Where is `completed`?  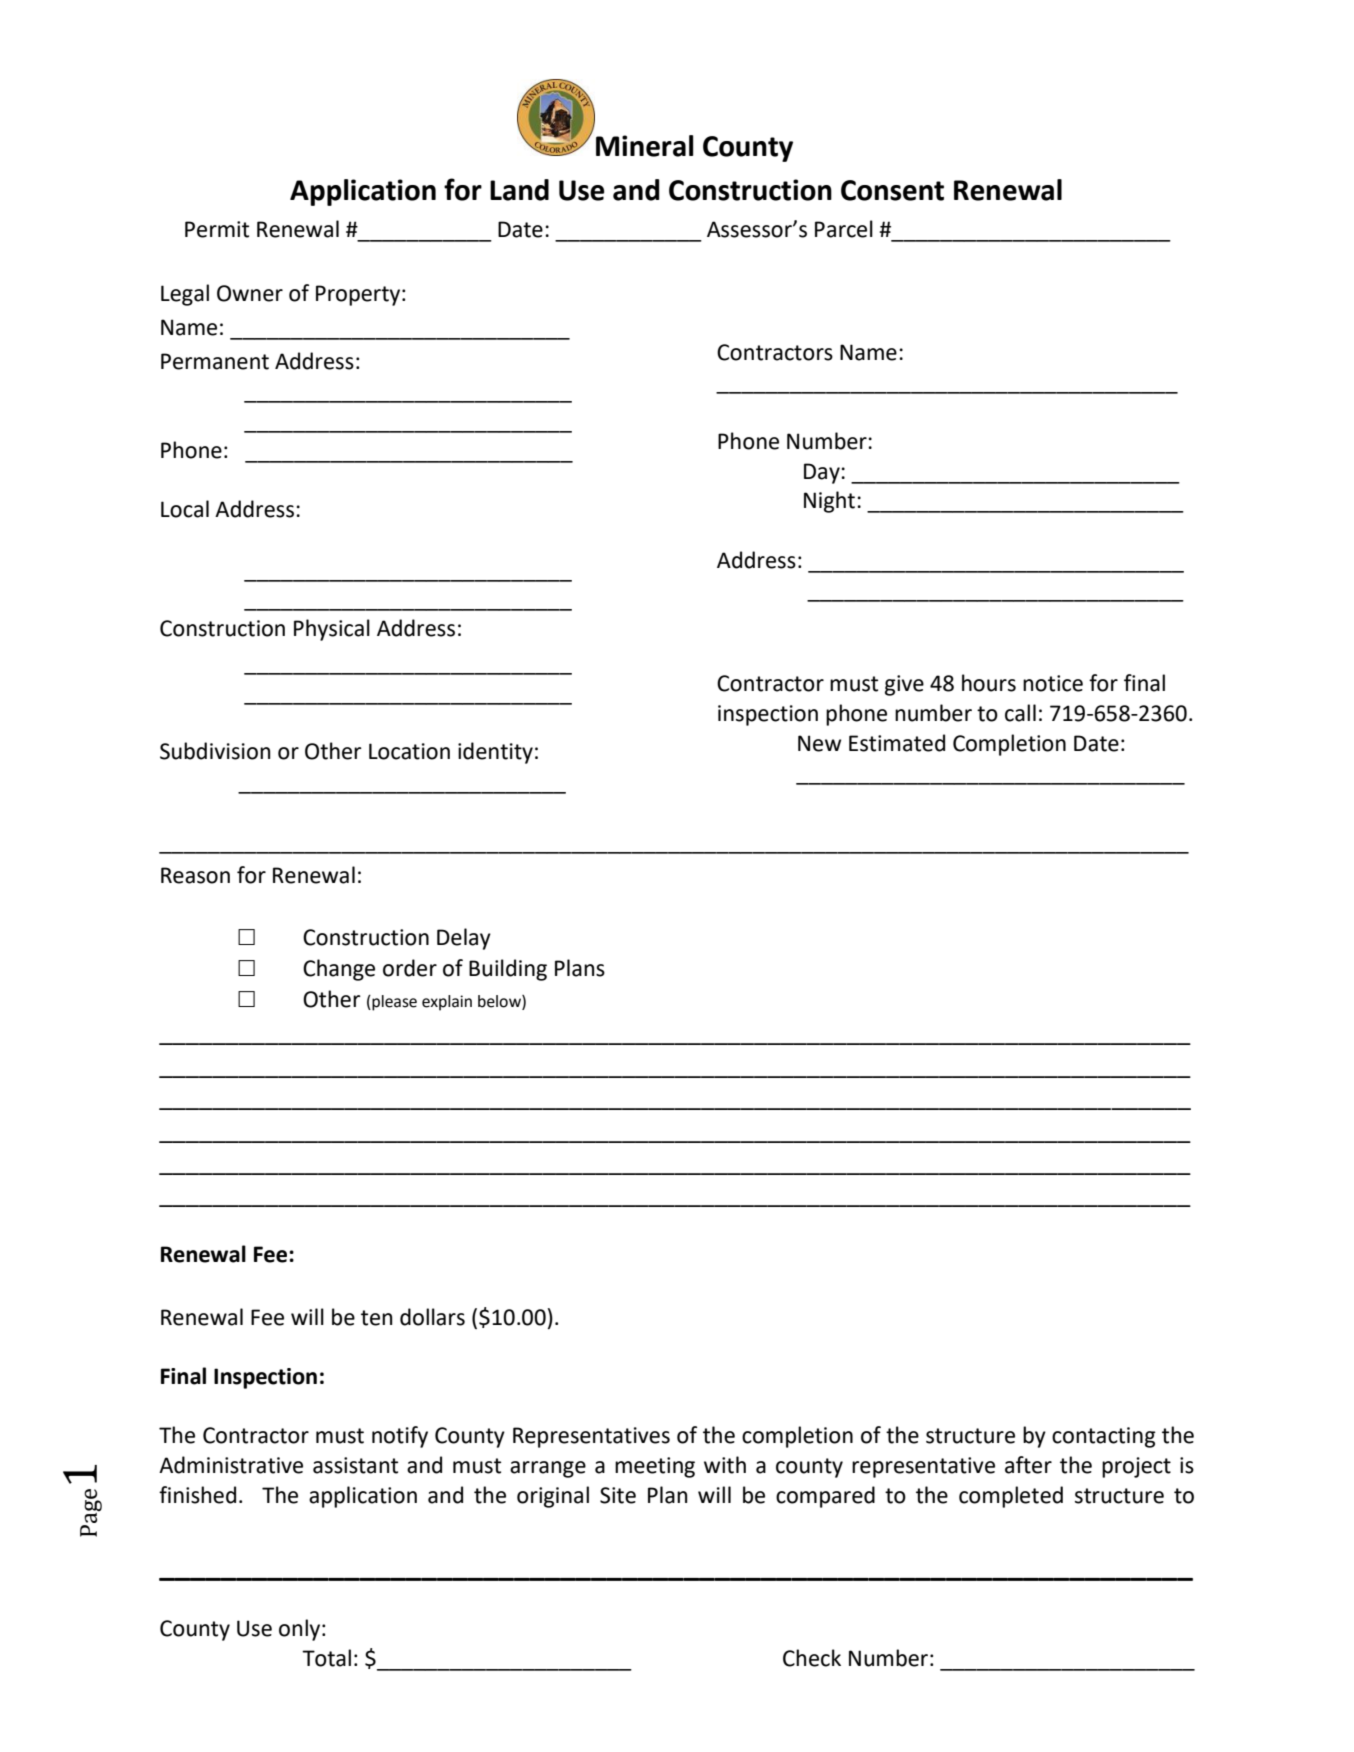 completed is located at coordinates (1011, 1497).
